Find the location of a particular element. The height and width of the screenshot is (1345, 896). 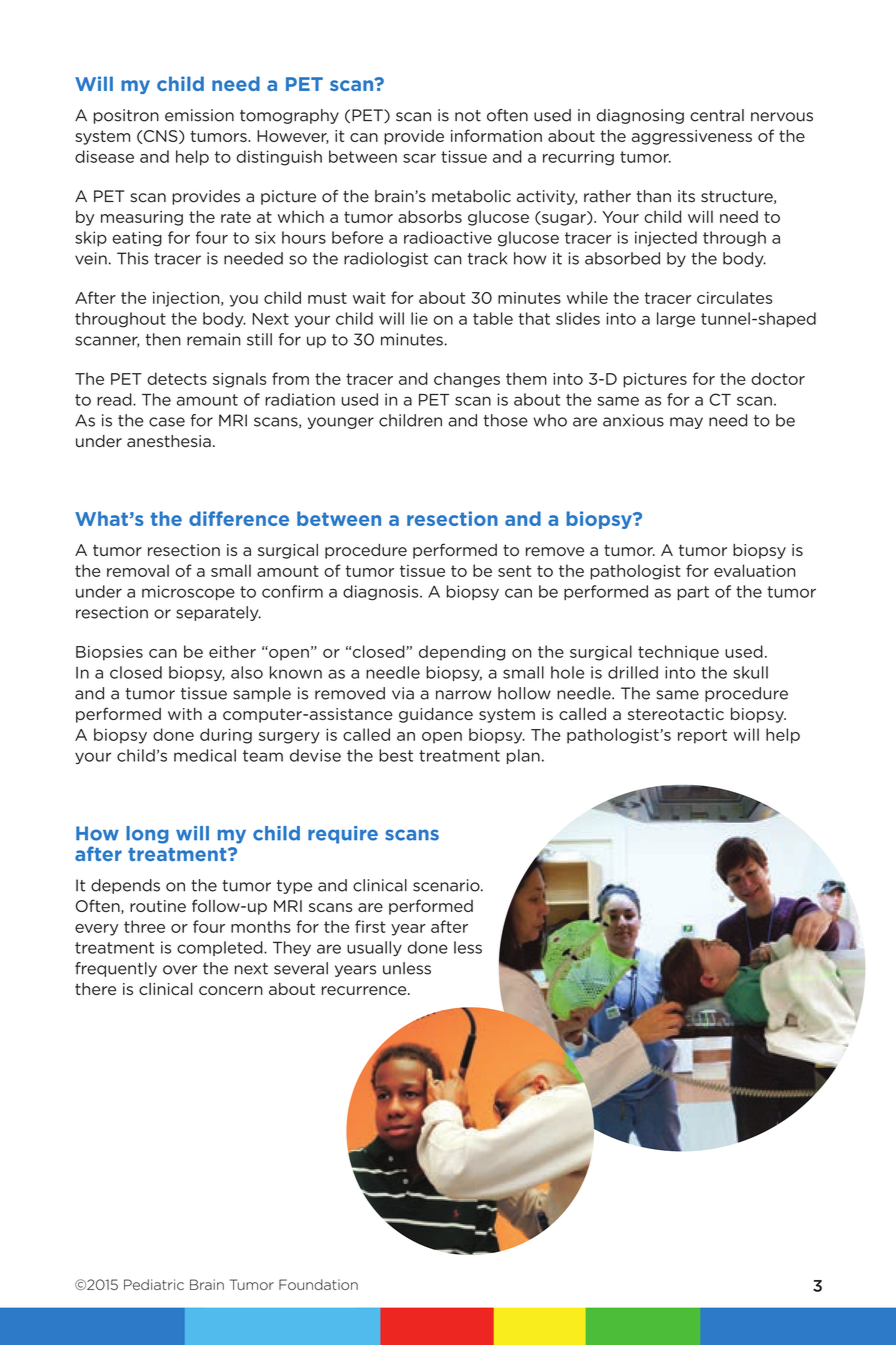

Foundation is located at coordinates (318, 1284).
